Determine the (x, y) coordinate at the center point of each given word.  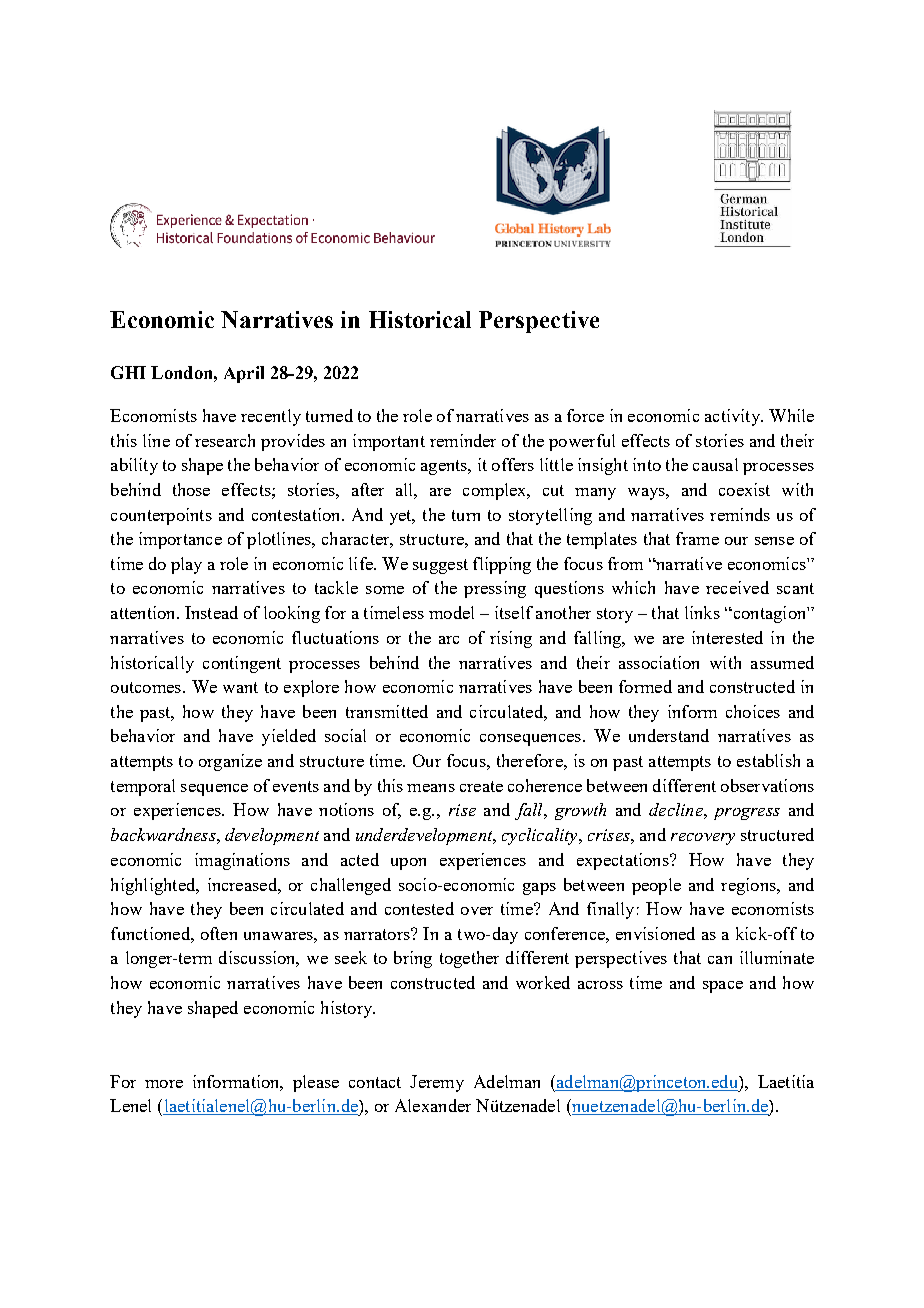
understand (669, 735)
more (164, 1084)
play (186, 565)
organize (230, 762)
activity (733, 417)
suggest (440, 566)
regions (749, 886)
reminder (463, 440)
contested (419, 908)
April (244, 374)
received (737, 587)
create (481, 786)
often (219, 933)
